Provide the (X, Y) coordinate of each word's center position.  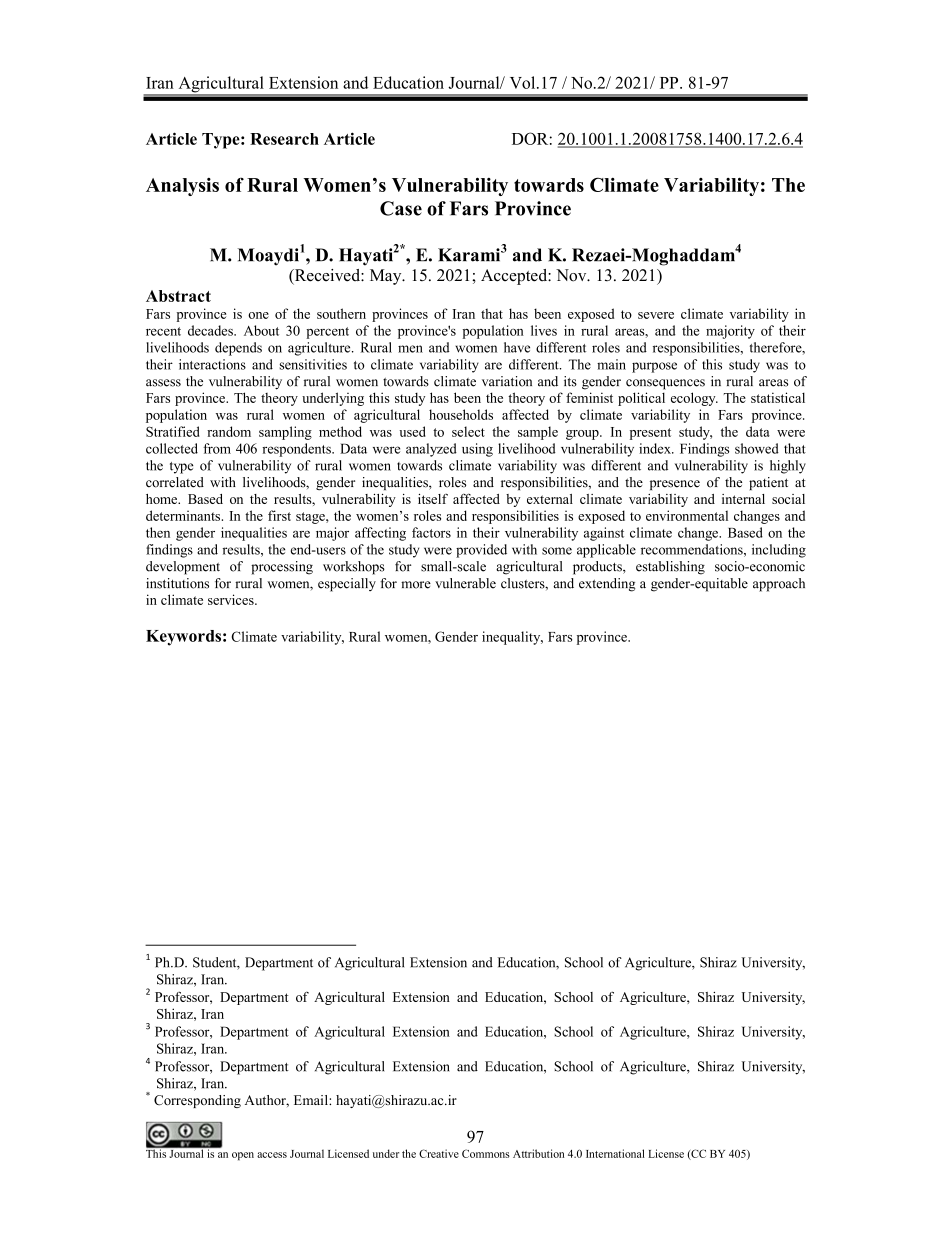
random (229, 431)
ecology (694, 399)
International (615, 1153)
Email (312, 1100)
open (243, 1156)
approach (779, 585)
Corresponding (197, 1101)
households (461, 414)
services (232, 599)
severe (656, 315)
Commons (486, 1153)
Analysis (182, 187)
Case (401, 208)
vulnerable (465, 583)
